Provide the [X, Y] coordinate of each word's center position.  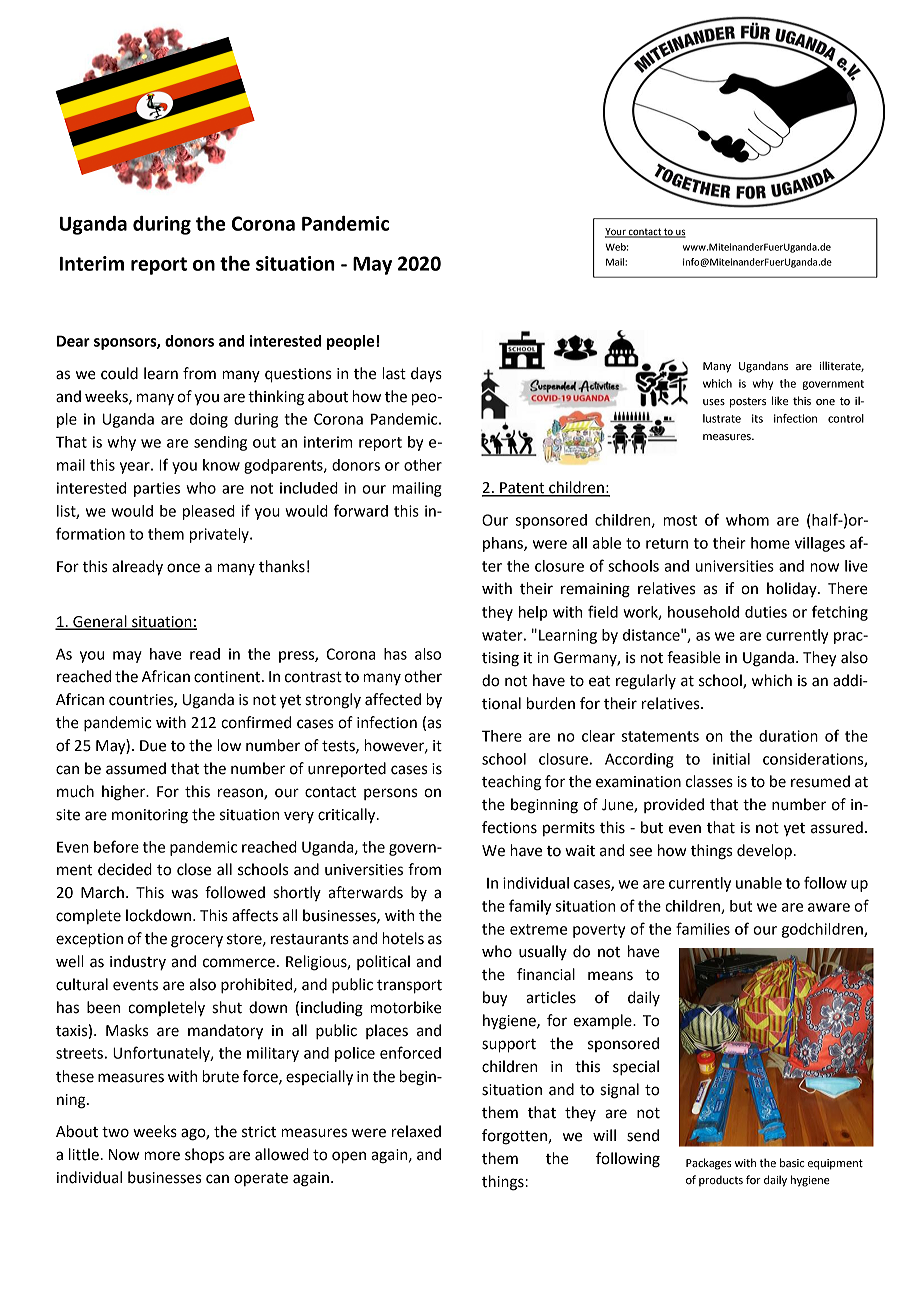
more [162, 1156]
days [426, 375]
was [184, 894]
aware [829, 907]
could [119, 373]
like [780, 400]
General [100, 622]
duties [766, 612]
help [533, 613]
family [530, 907]
